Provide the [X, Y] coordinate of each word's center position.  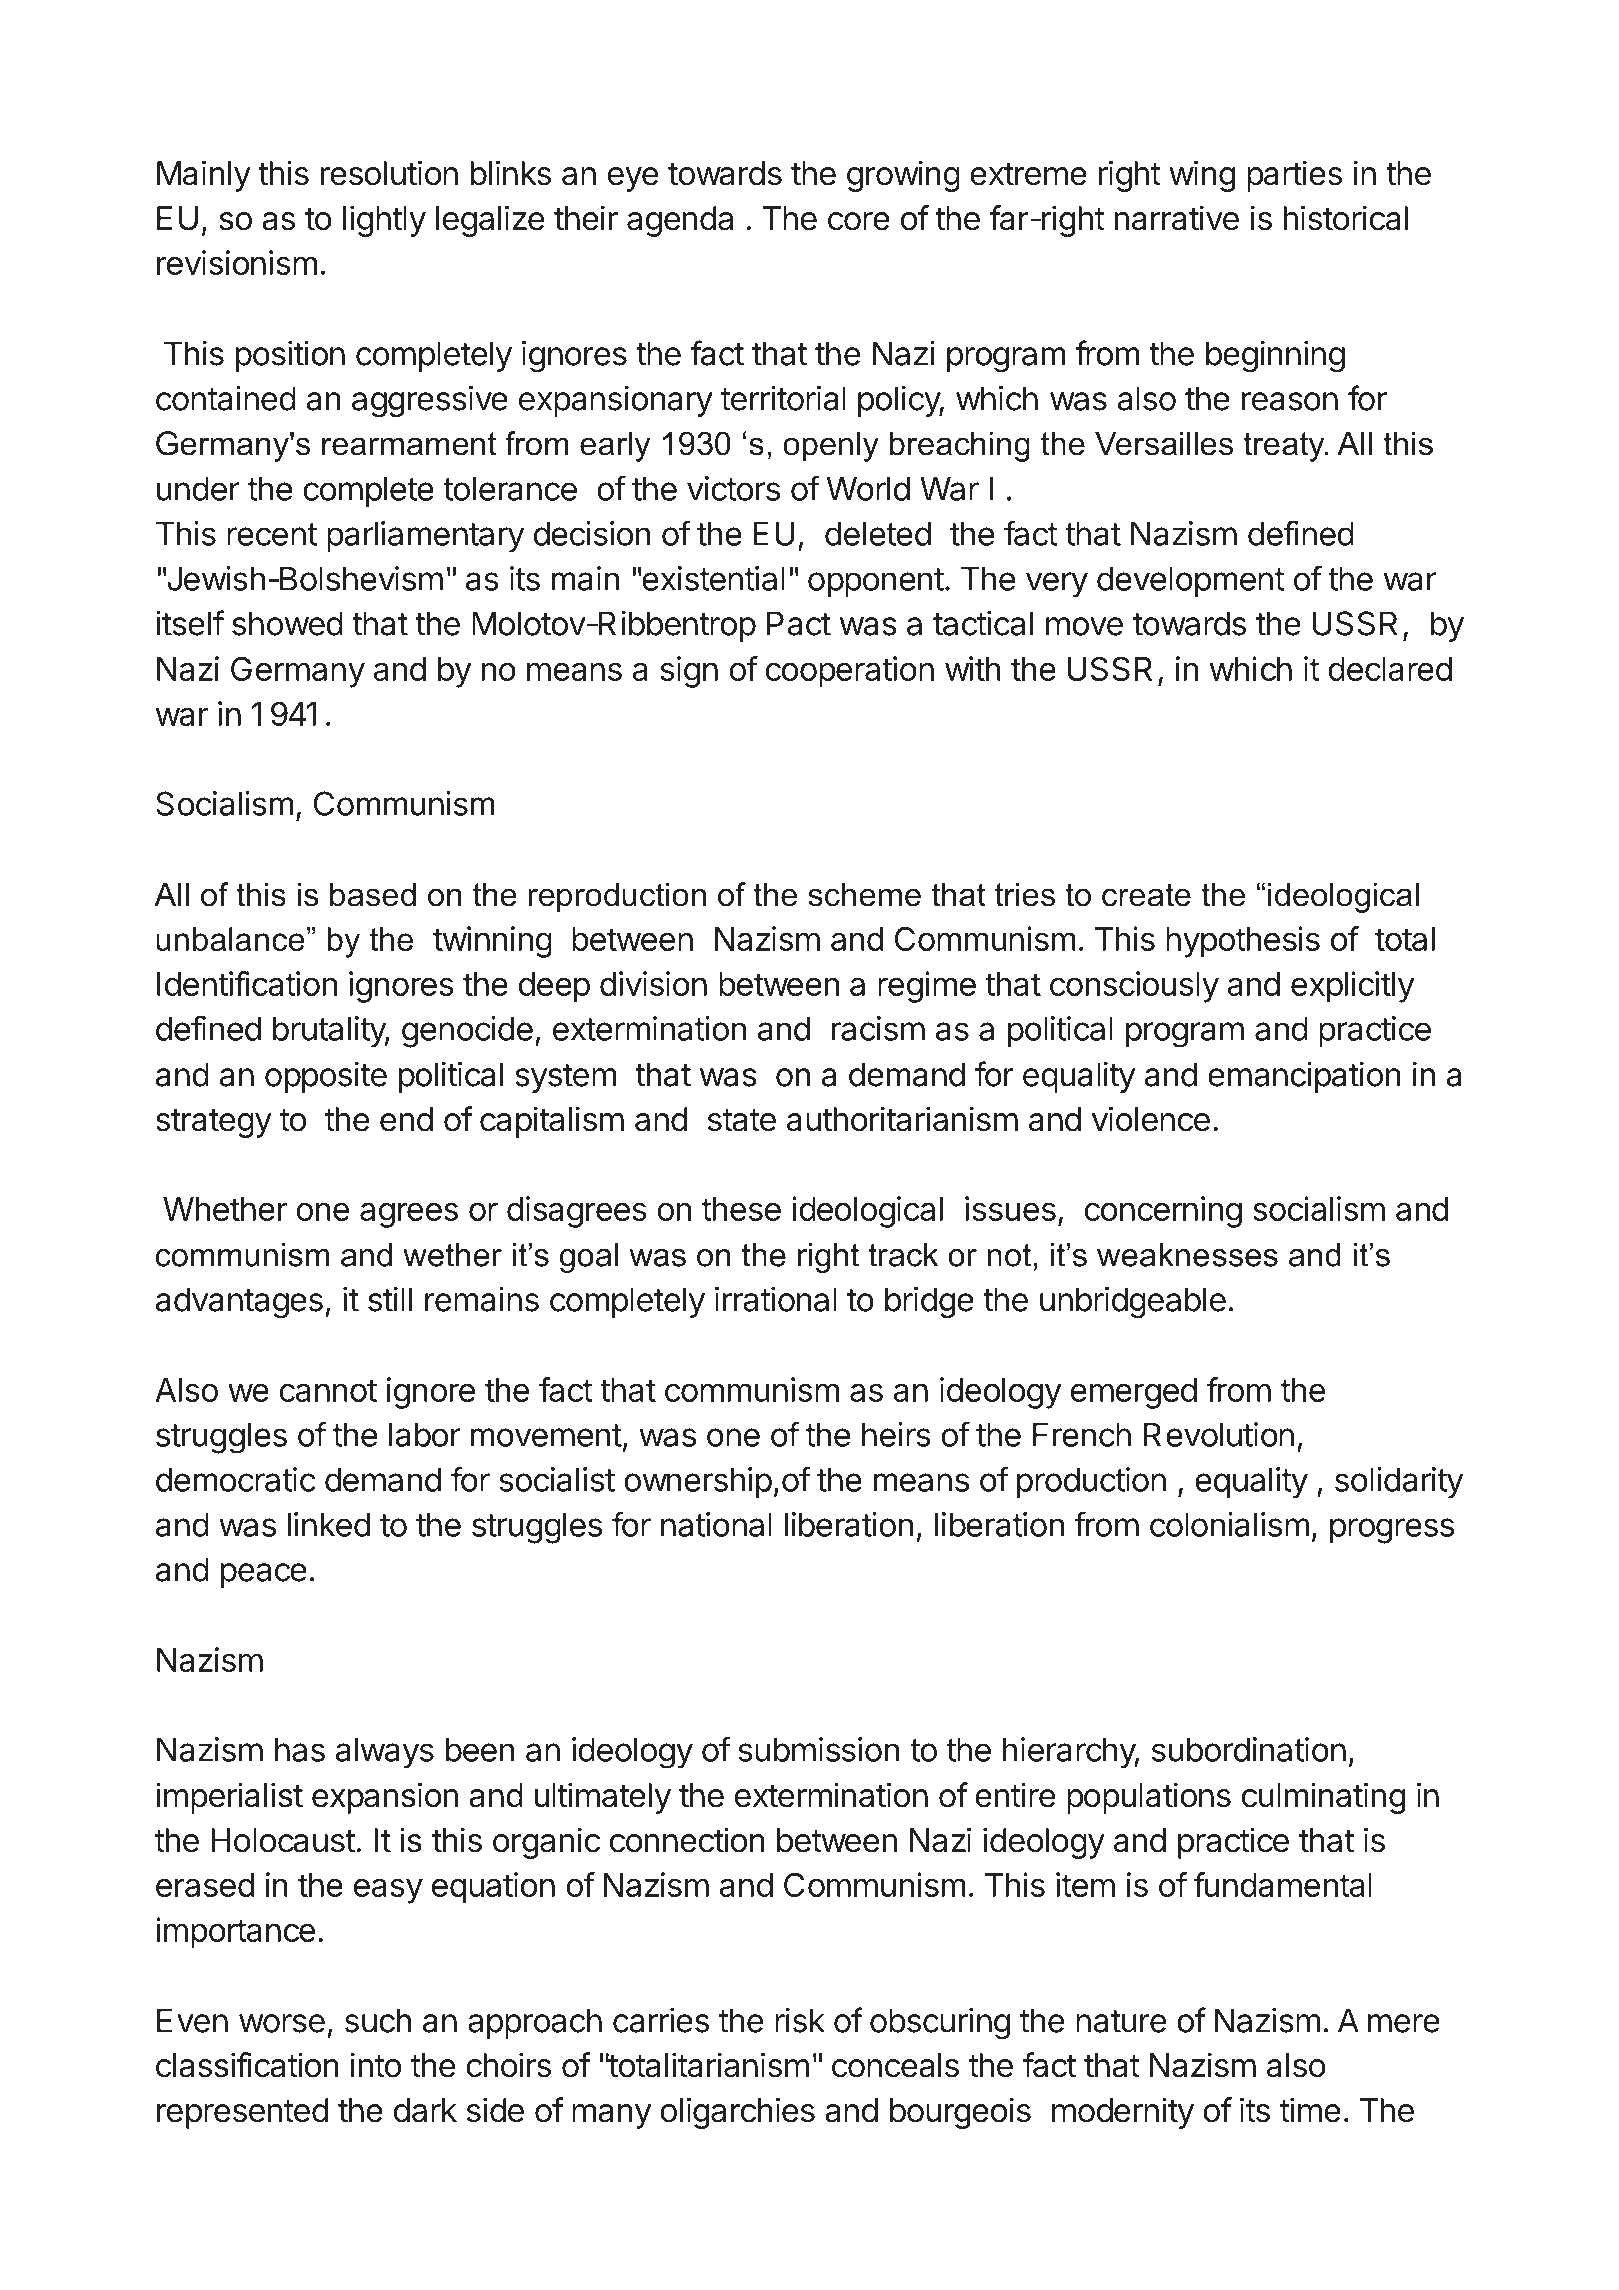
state [742, 1120]
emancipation [1304, 1077]
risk [800, 2020]
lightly [384, 221]
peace [263, 1575]
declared [1390, 669]
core [859, 221]
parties [1294, 176]
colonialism [1229, 1524]
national [716, 1524]
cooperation [849, 672]
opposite [326, 1077]
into [375, 2065]
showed [287, 623]
